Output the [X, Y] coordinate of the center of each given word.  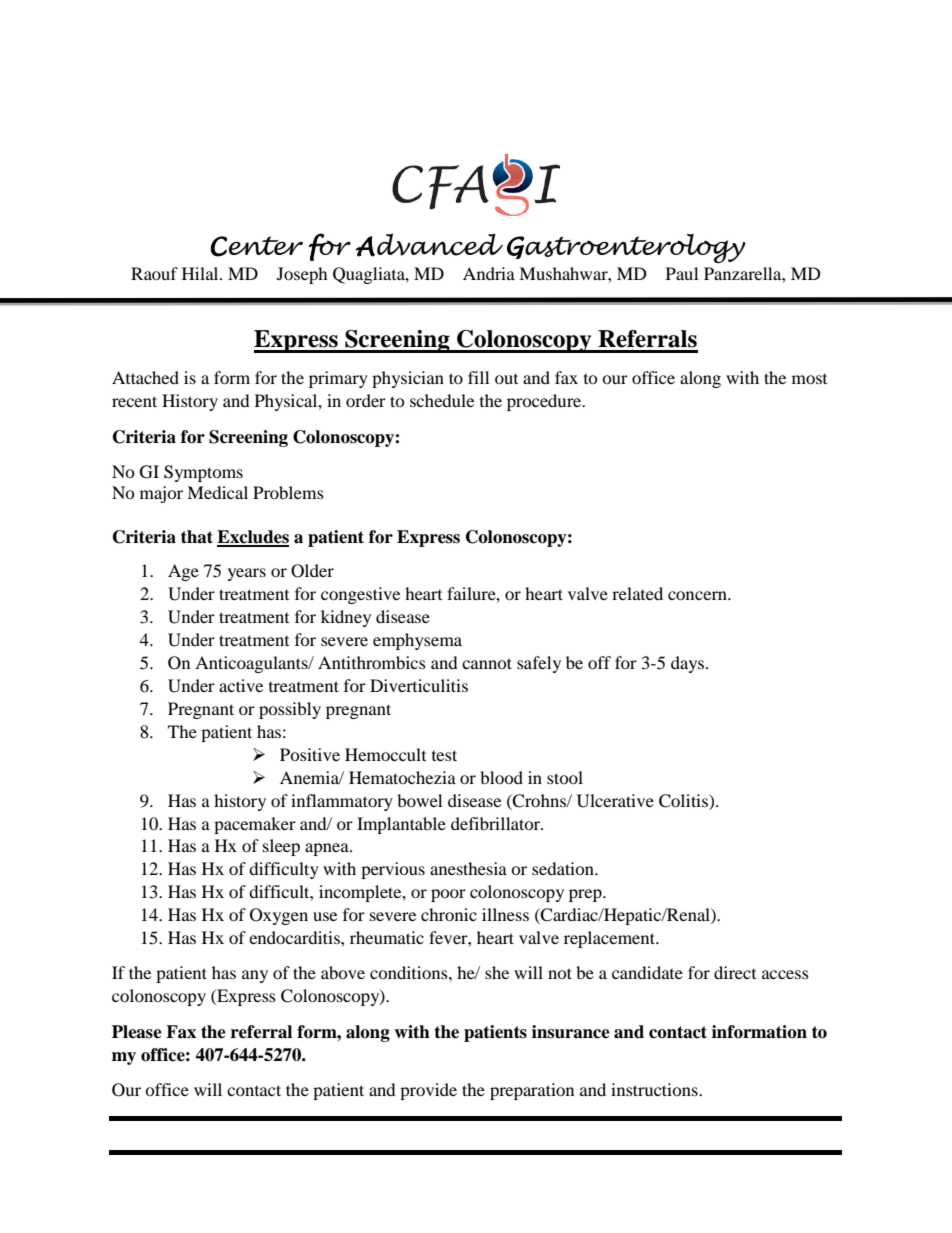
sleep [281, 847]
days [689, 664]
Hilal [201, 273]
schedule [442, 400]
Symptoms [203, 473]
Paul [682, 273]
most [809, 379]
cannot [487, 663]
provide [428, 1091]
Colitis [684, 801]
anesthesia [468, 868]
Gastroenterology [626, 248]
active [241, 685]
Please [137, 1032]
